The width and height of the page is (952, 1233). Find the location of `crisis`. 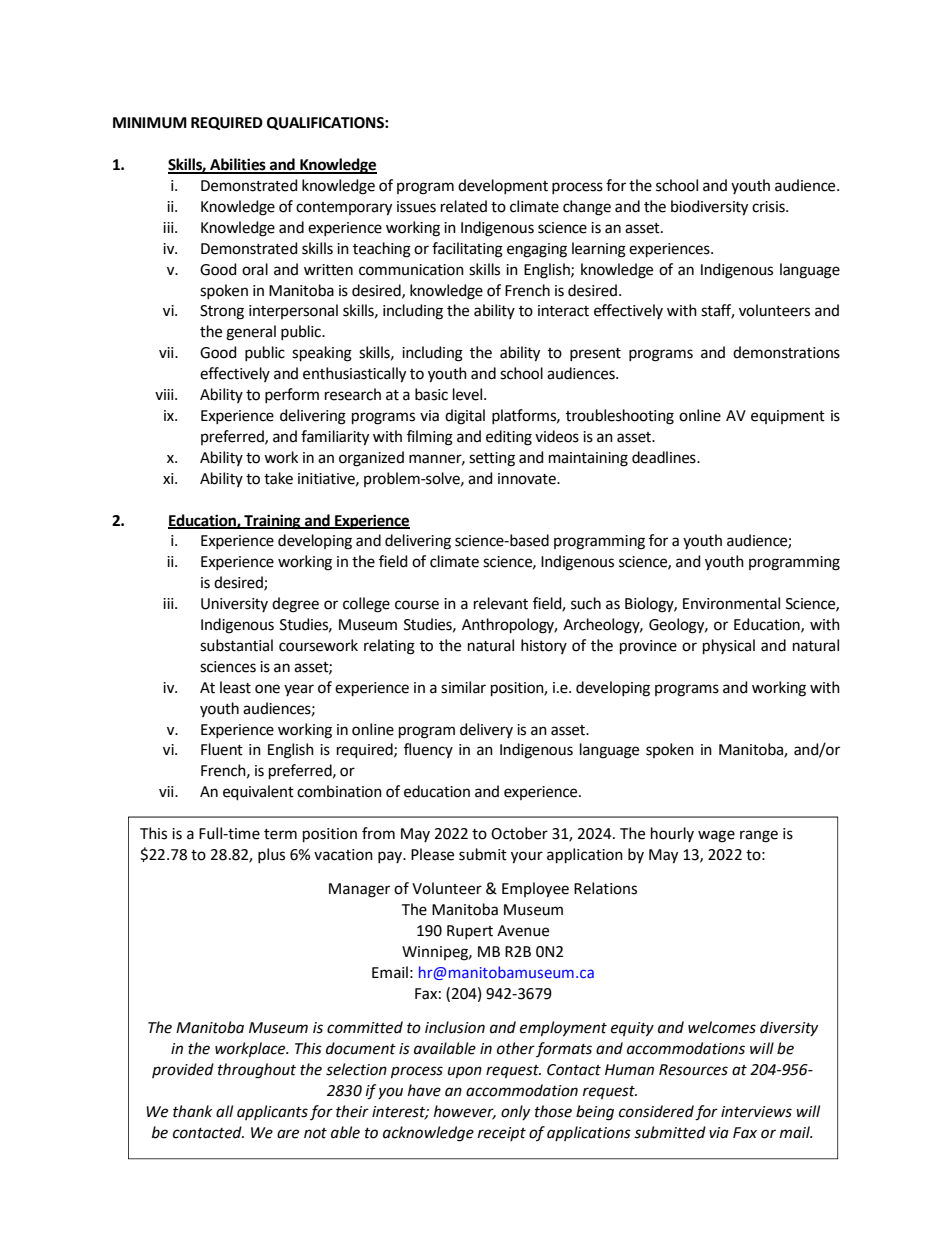

crisis is located at coordinates (769, 207).
